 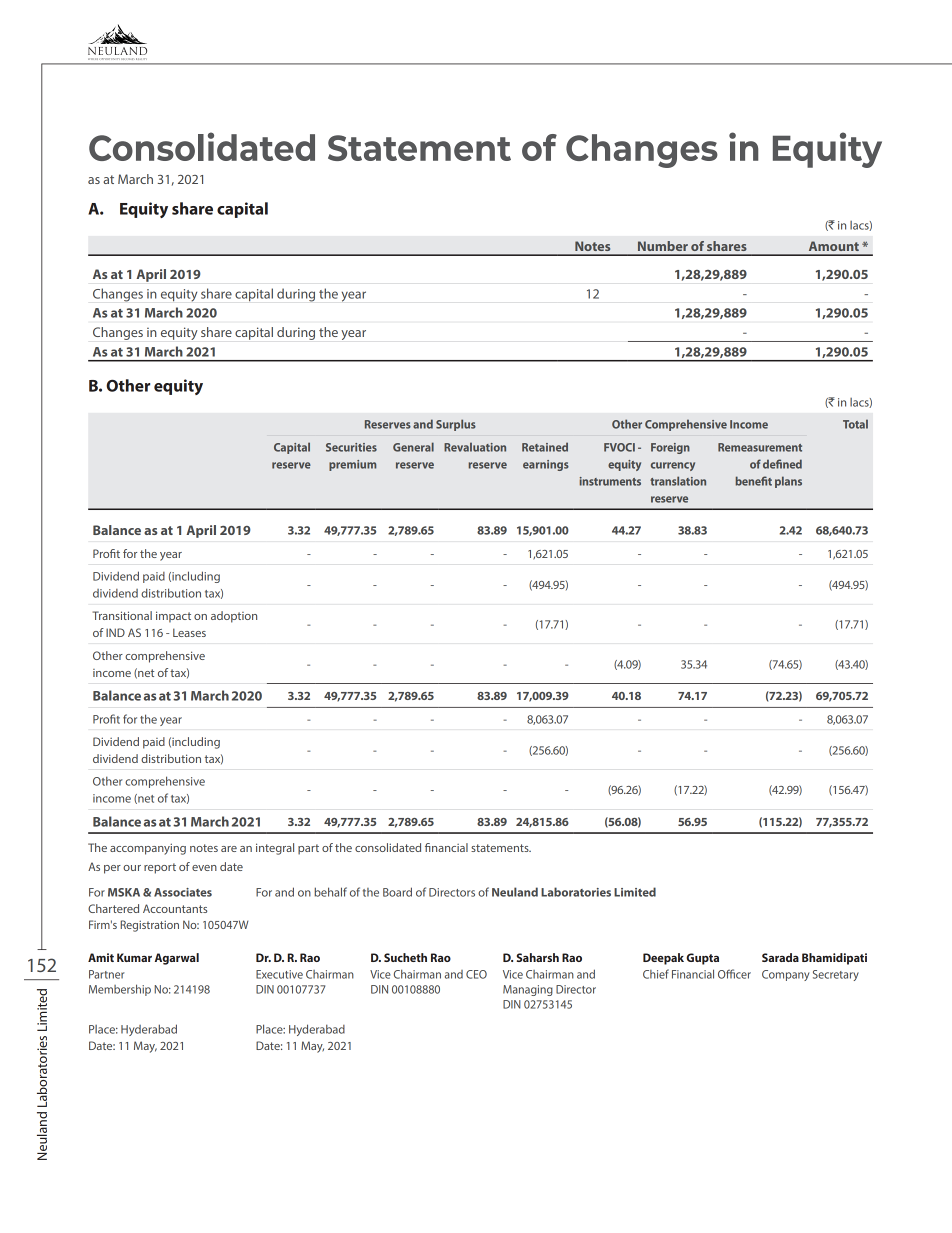 I want to click on Board, so click(x=397, y=892).
